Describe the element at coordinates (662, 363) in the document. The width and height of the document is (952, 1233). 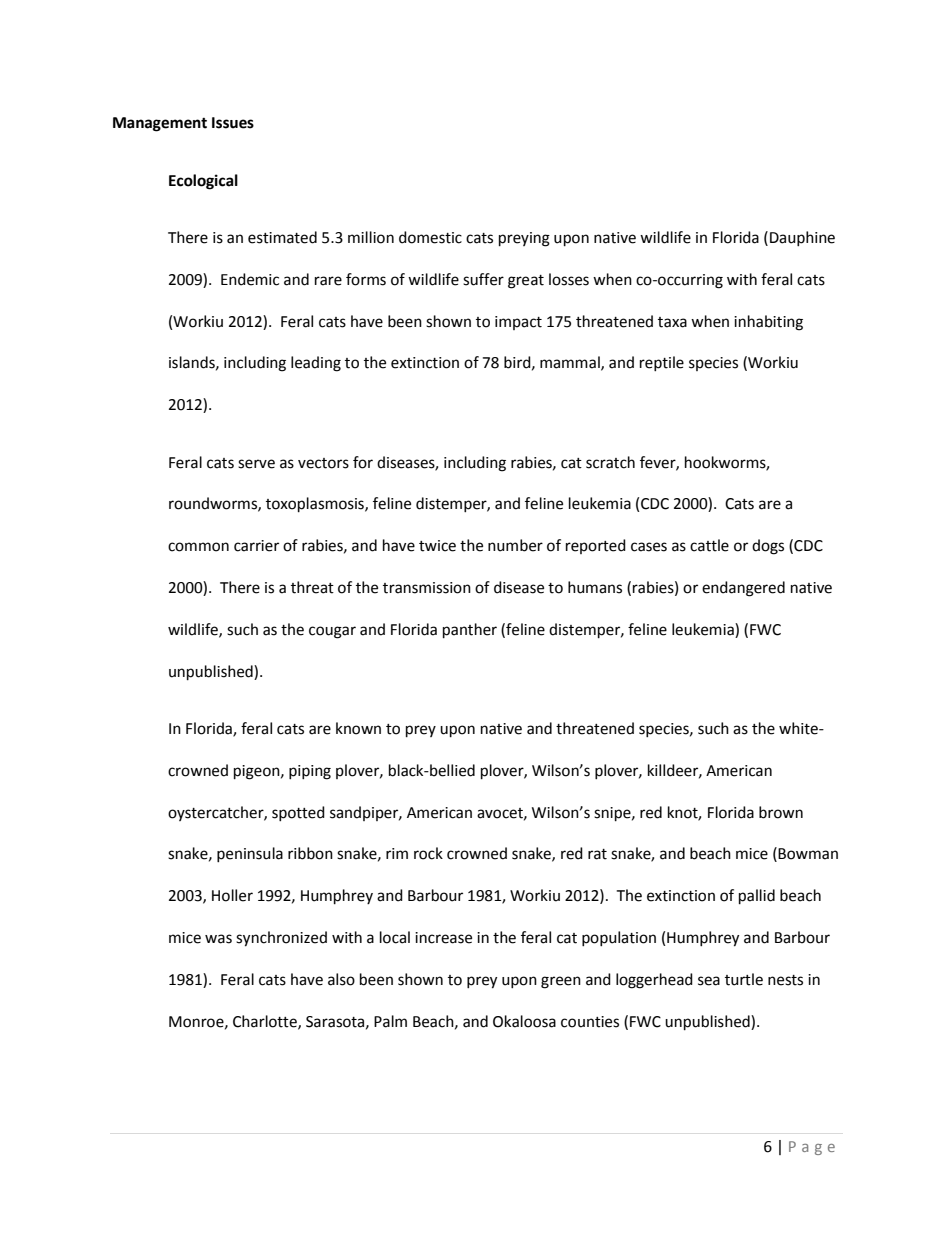
I see `reptile` at that location.
